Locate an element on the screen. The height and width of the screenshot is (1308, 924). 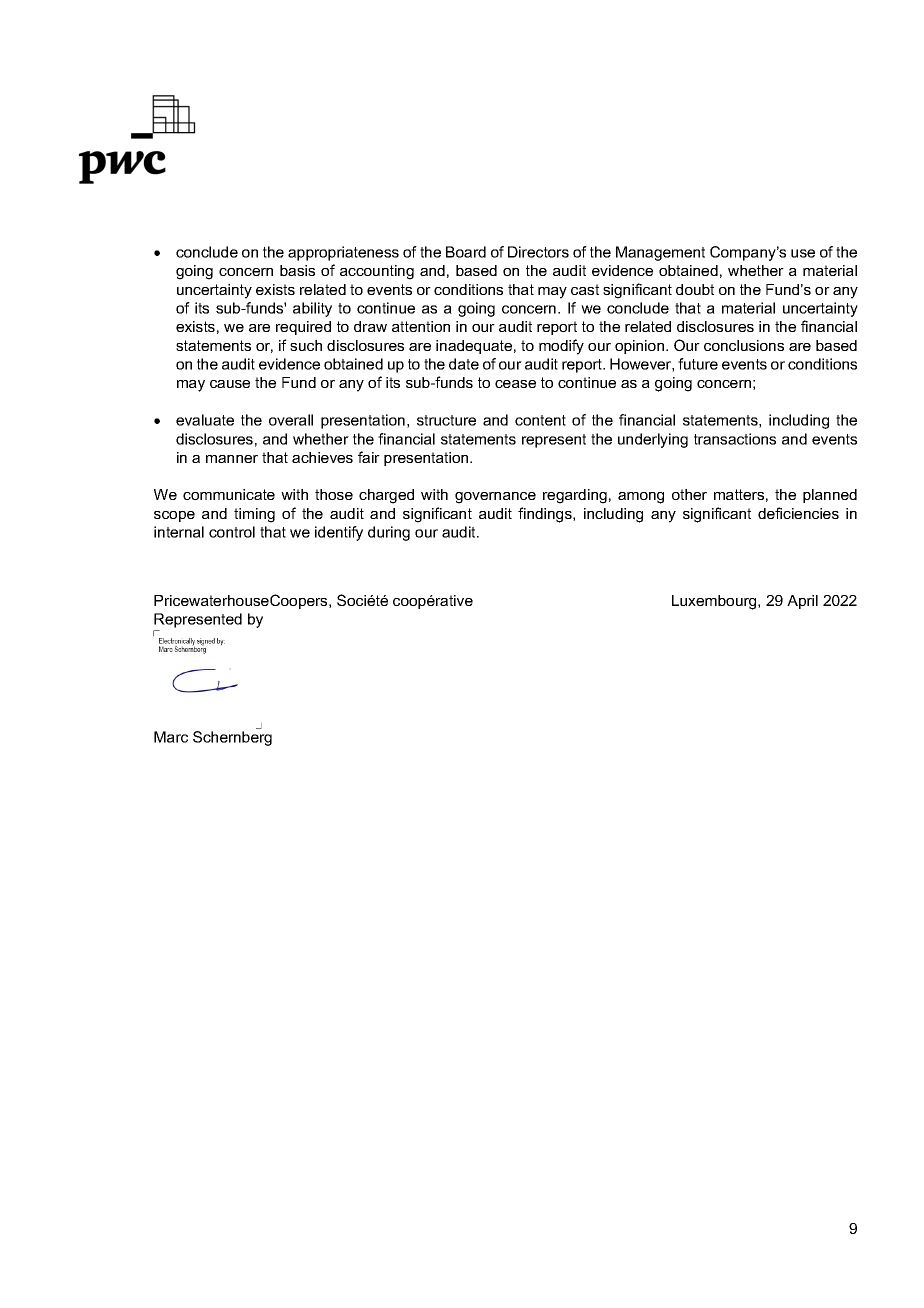
basis is located at coordinates (297, 270).
